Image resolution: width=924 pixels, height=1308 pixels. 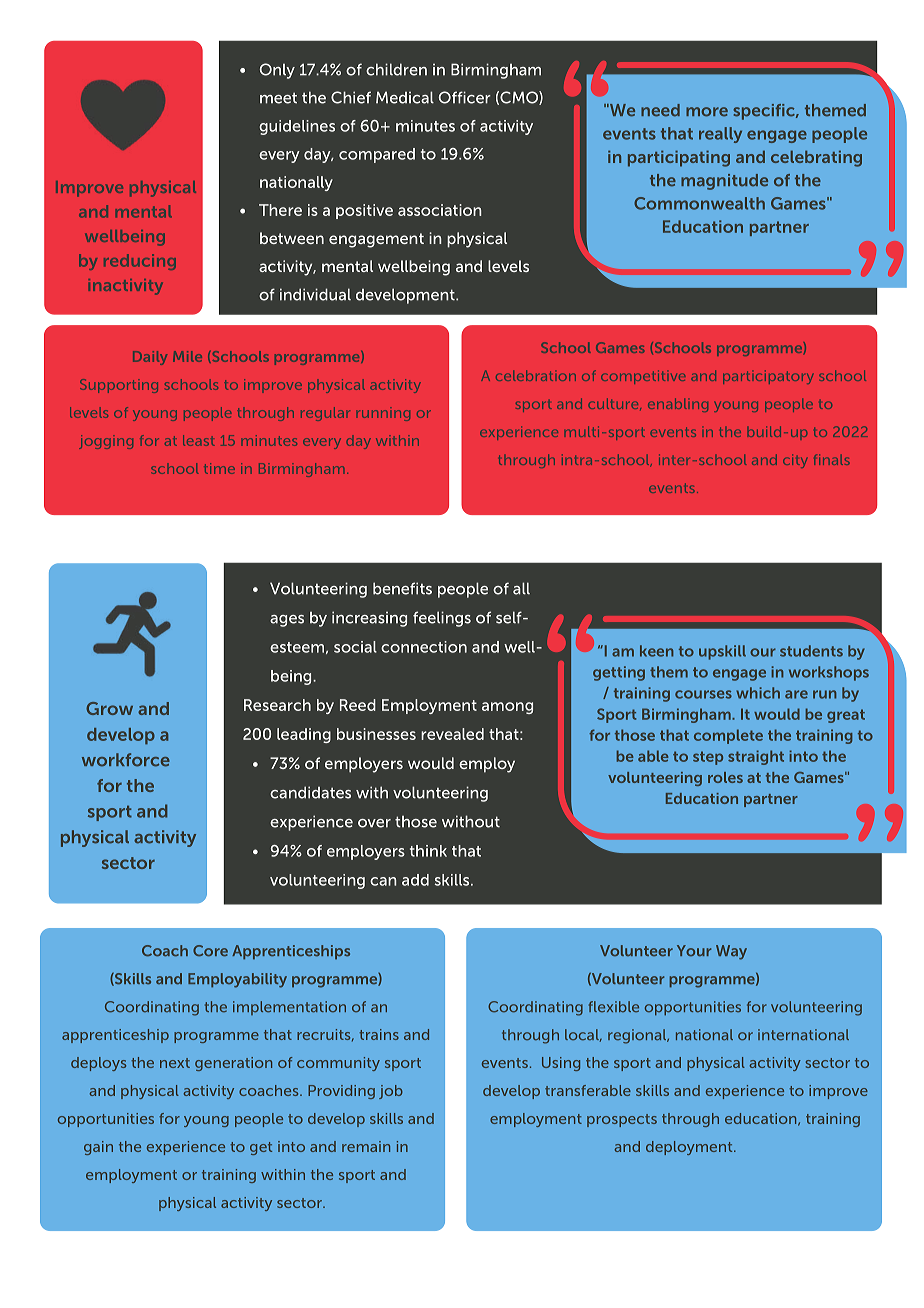 I want to click on ages, so click(x=287, y=621).
